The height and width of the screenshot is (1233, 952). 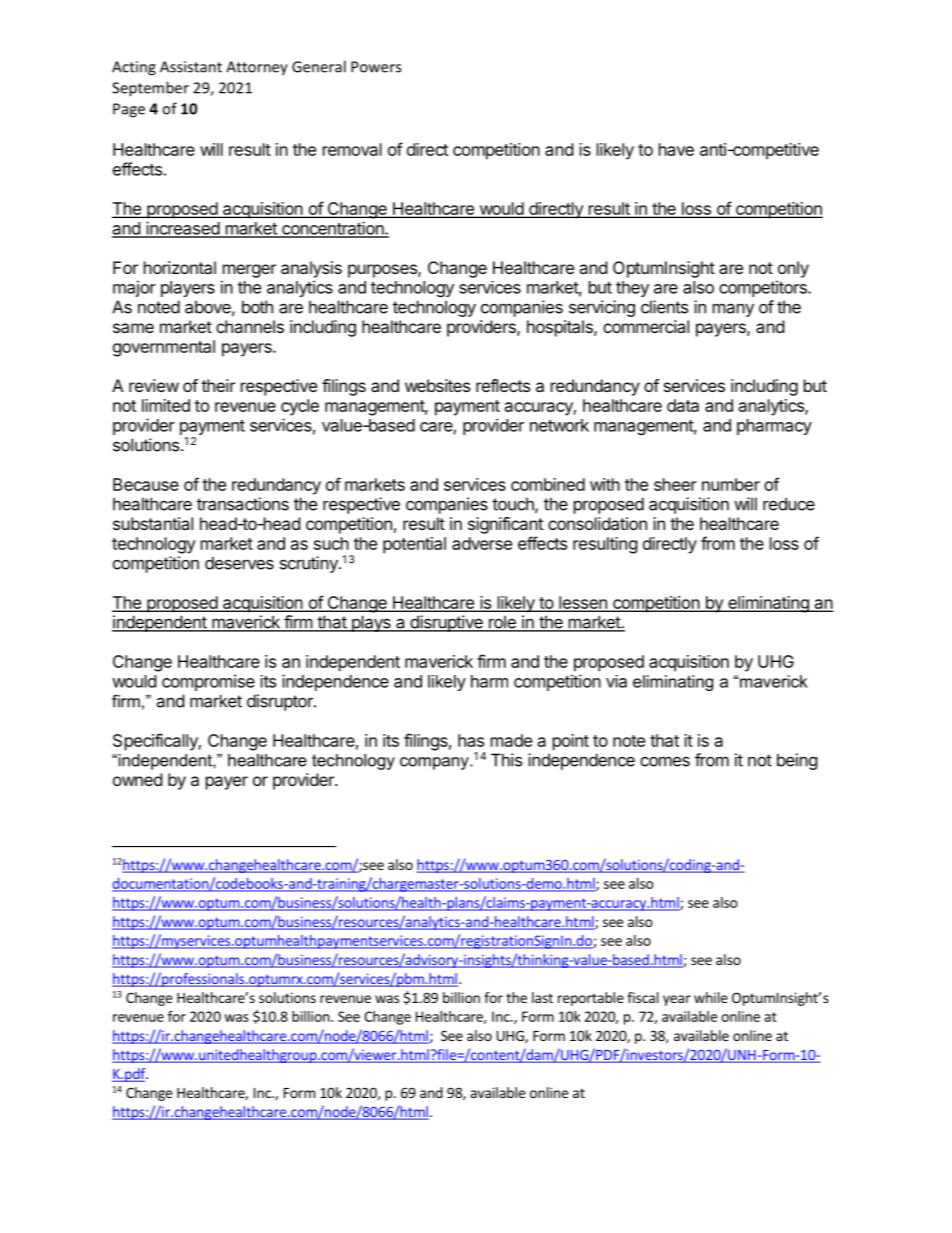 I want to click on Powers, so click(x=376, y=67).
